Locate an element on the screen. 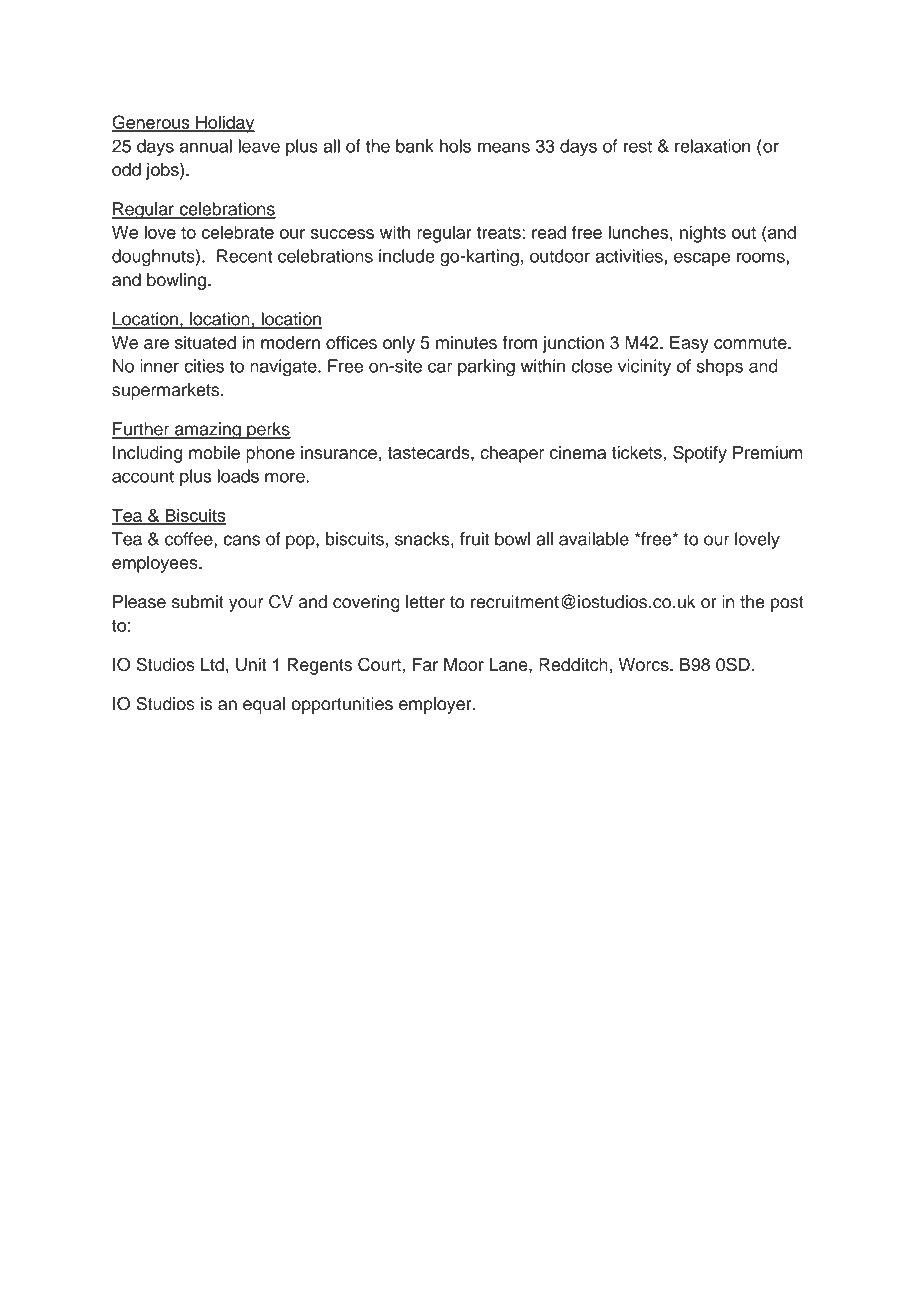  hols is located at coordinates (455, 146).
